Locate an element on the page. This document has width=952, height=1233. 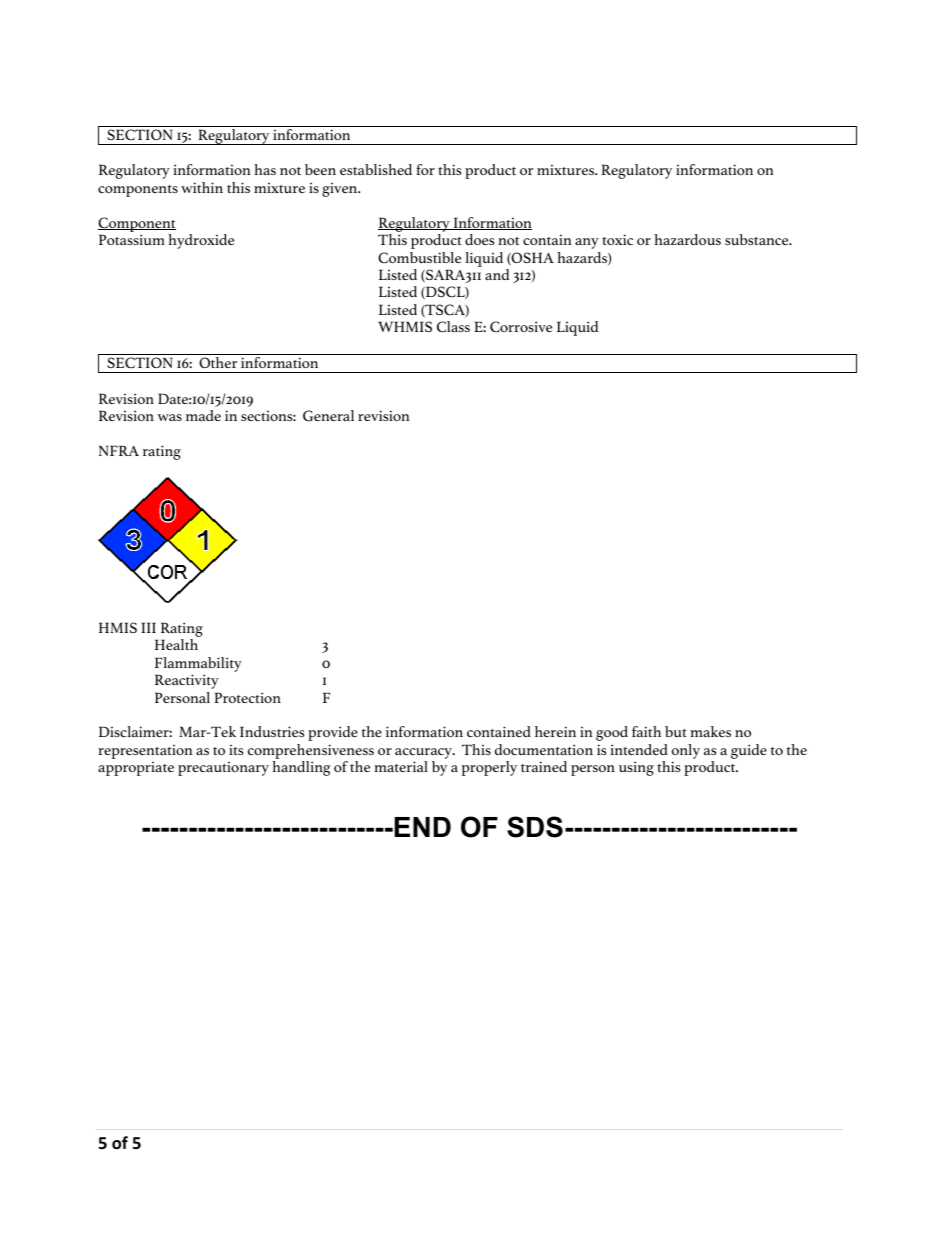
its is located at coordinates (236, 750).
